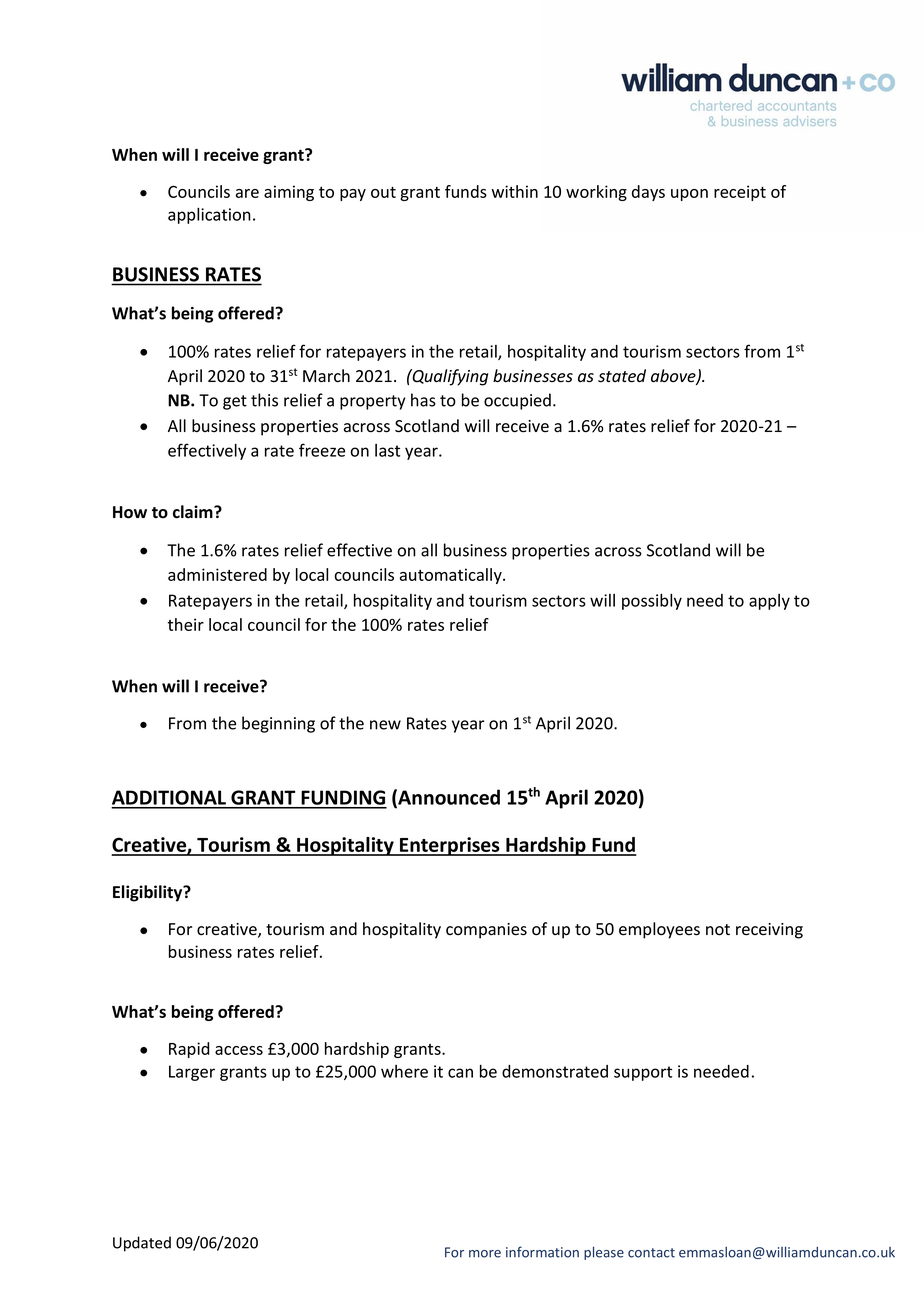 This screenshot has height=1308, width=924. What do you see at coordinates (485, 1254) in the screenshot?
I see `more` at bounding box center [485, 1254].
